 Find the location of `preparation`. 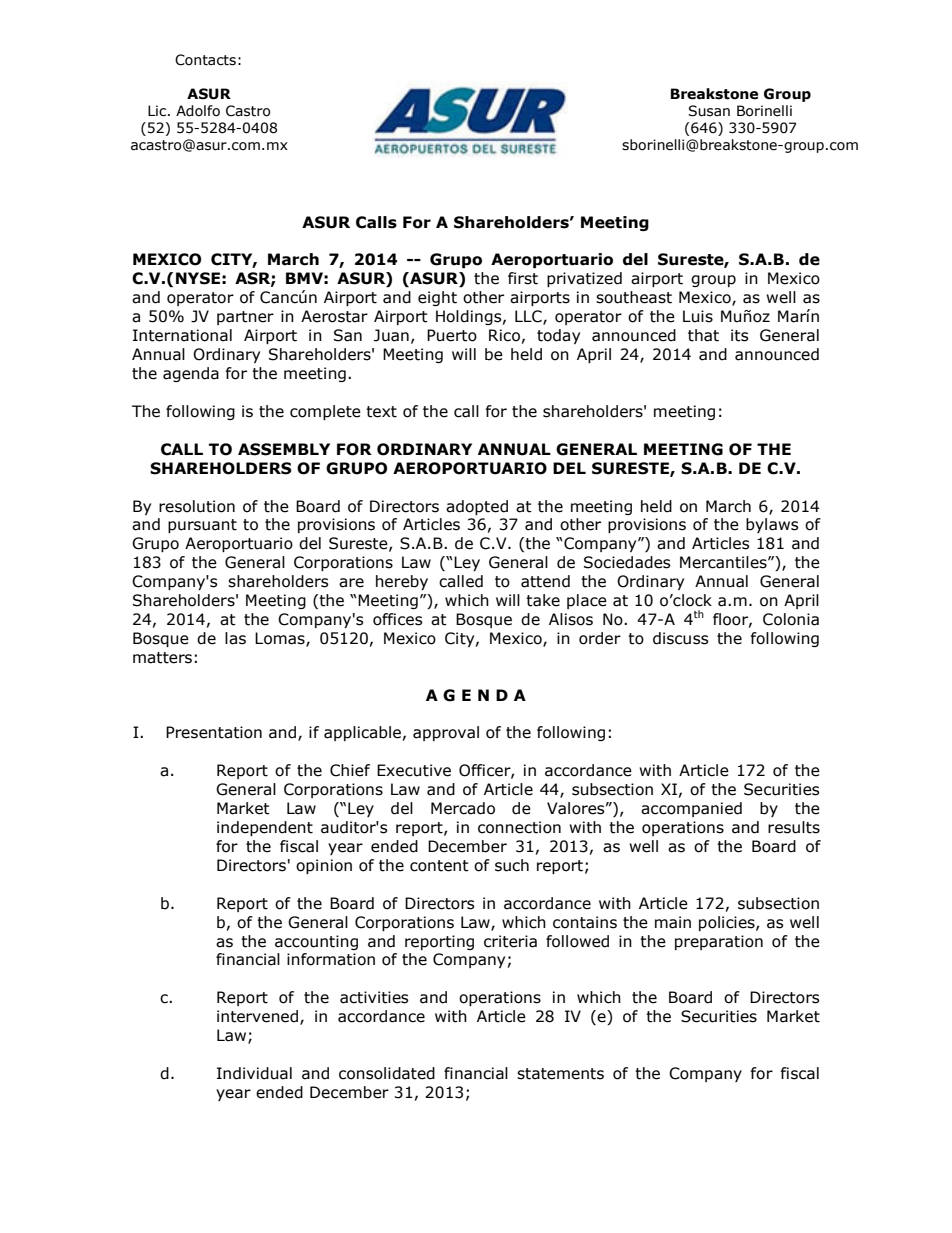

preparation is located at coordinates (719, 942).
